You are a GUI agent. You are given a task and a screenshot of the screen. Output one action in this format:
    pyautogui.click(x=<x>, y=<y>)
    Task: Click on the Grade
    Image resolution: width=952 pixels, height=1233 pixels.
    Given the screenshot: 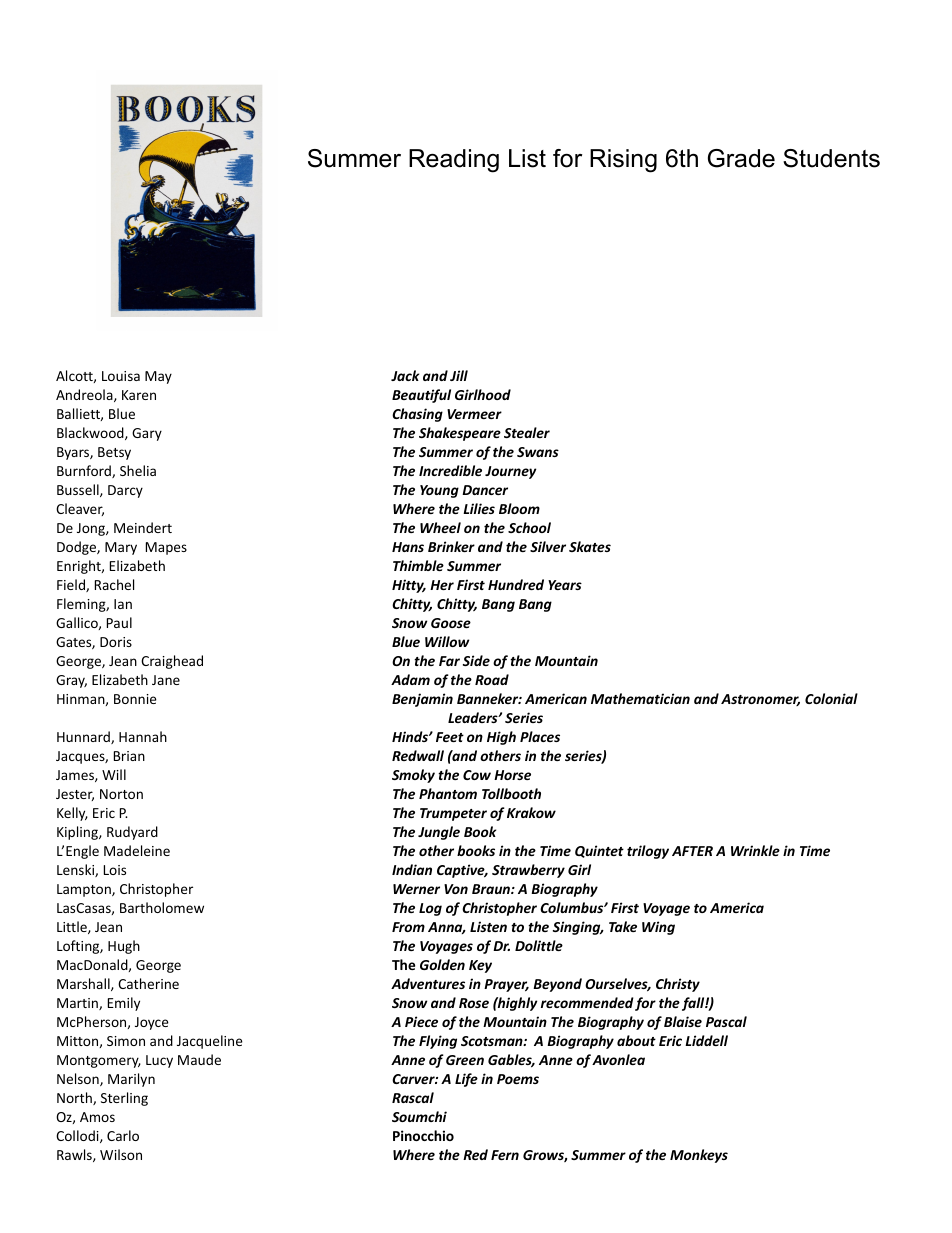 What is the action you would take?
    pyautogui.click(x=741, y=158)
